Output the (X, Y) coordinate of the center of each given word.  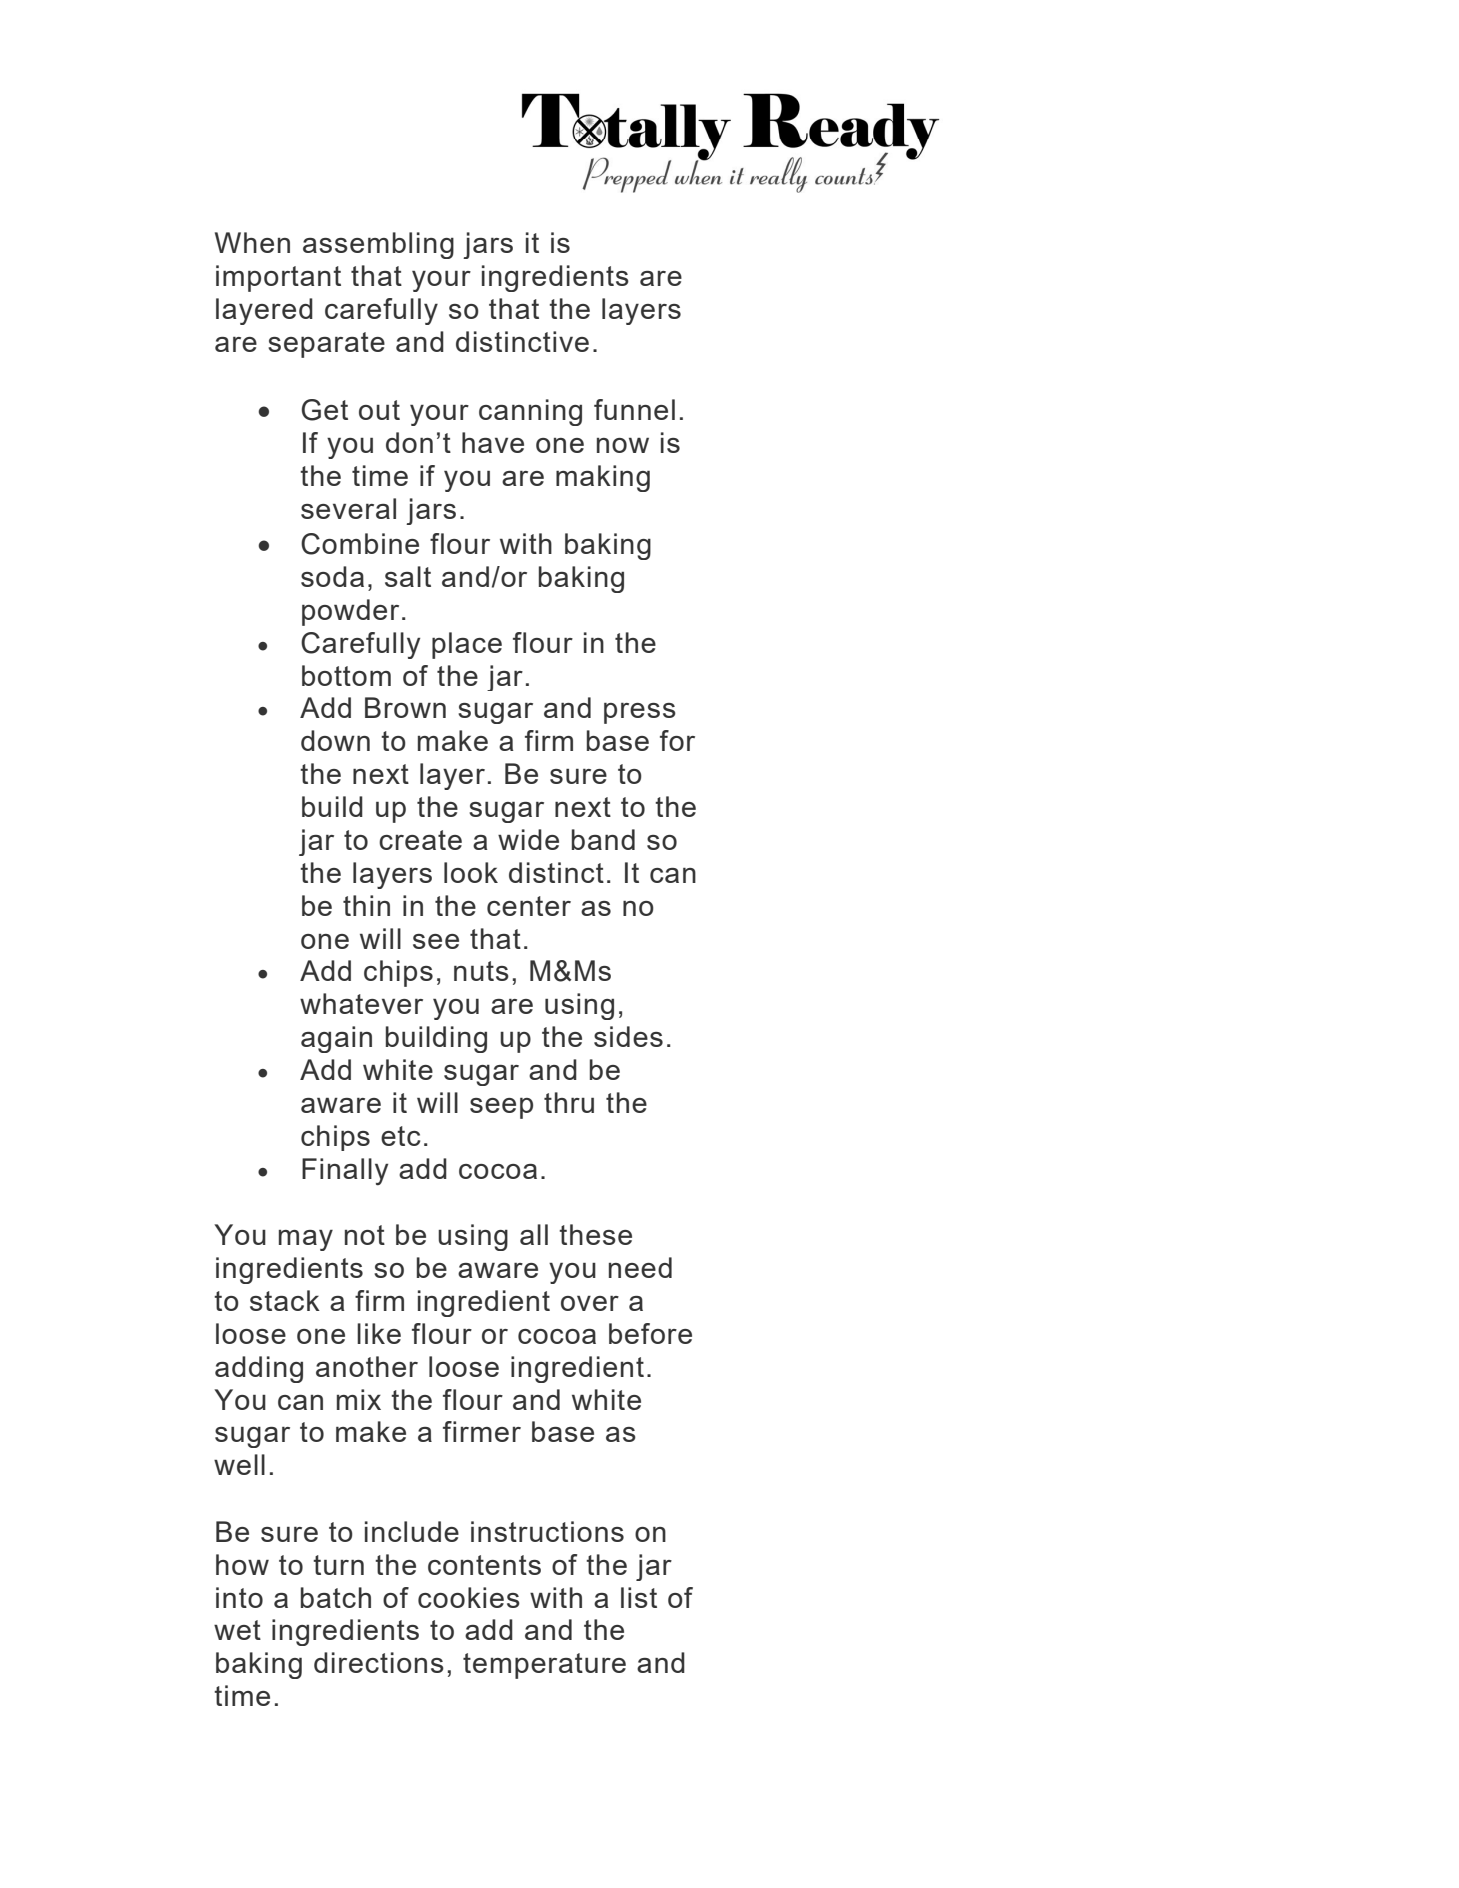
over (590, 1303)
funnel (634, 409)
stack (285, 1300)
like (379, 1333)
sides (628, 1036)
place (467, 645)
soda (332, 576)
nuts (481, 971)
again (336, 1039)
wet (237, 1630)
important (278, 278)
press (640, 713)
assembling (378, 245)
